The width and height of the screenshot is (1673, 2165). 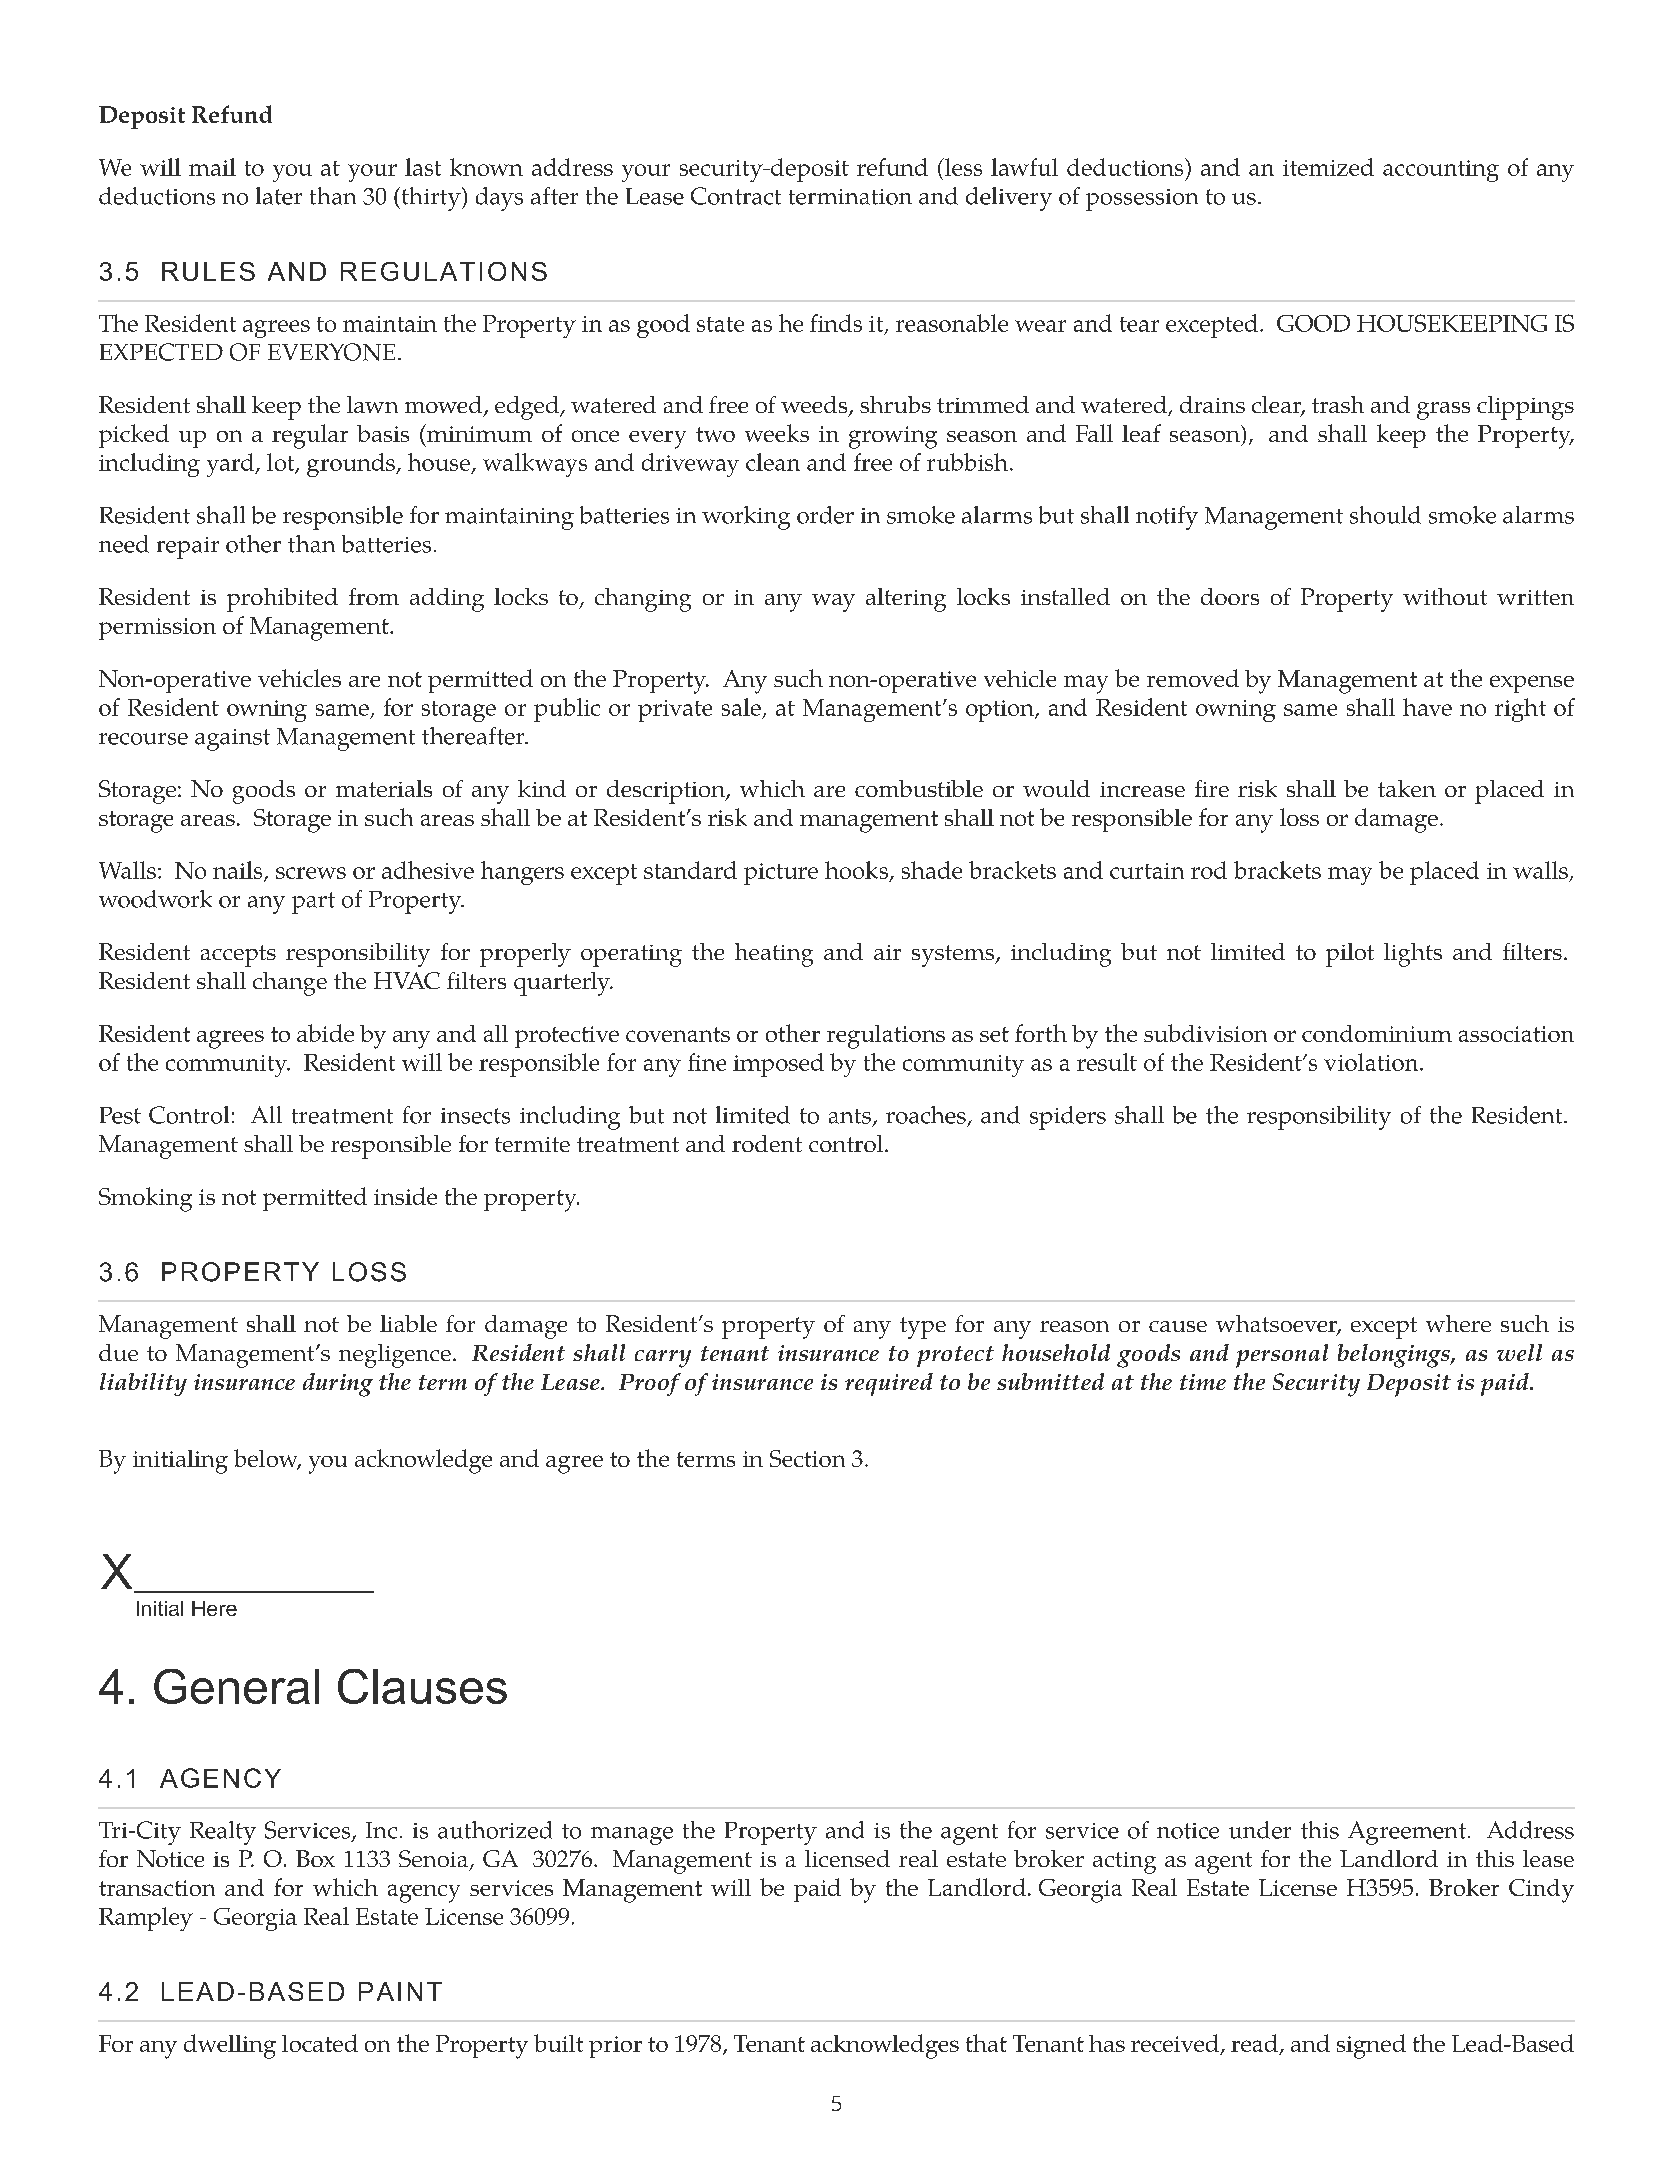 What do you see at coordinates (986, 2043) in the screenshot?
I see `that` at bounding box center [986, 2043].
